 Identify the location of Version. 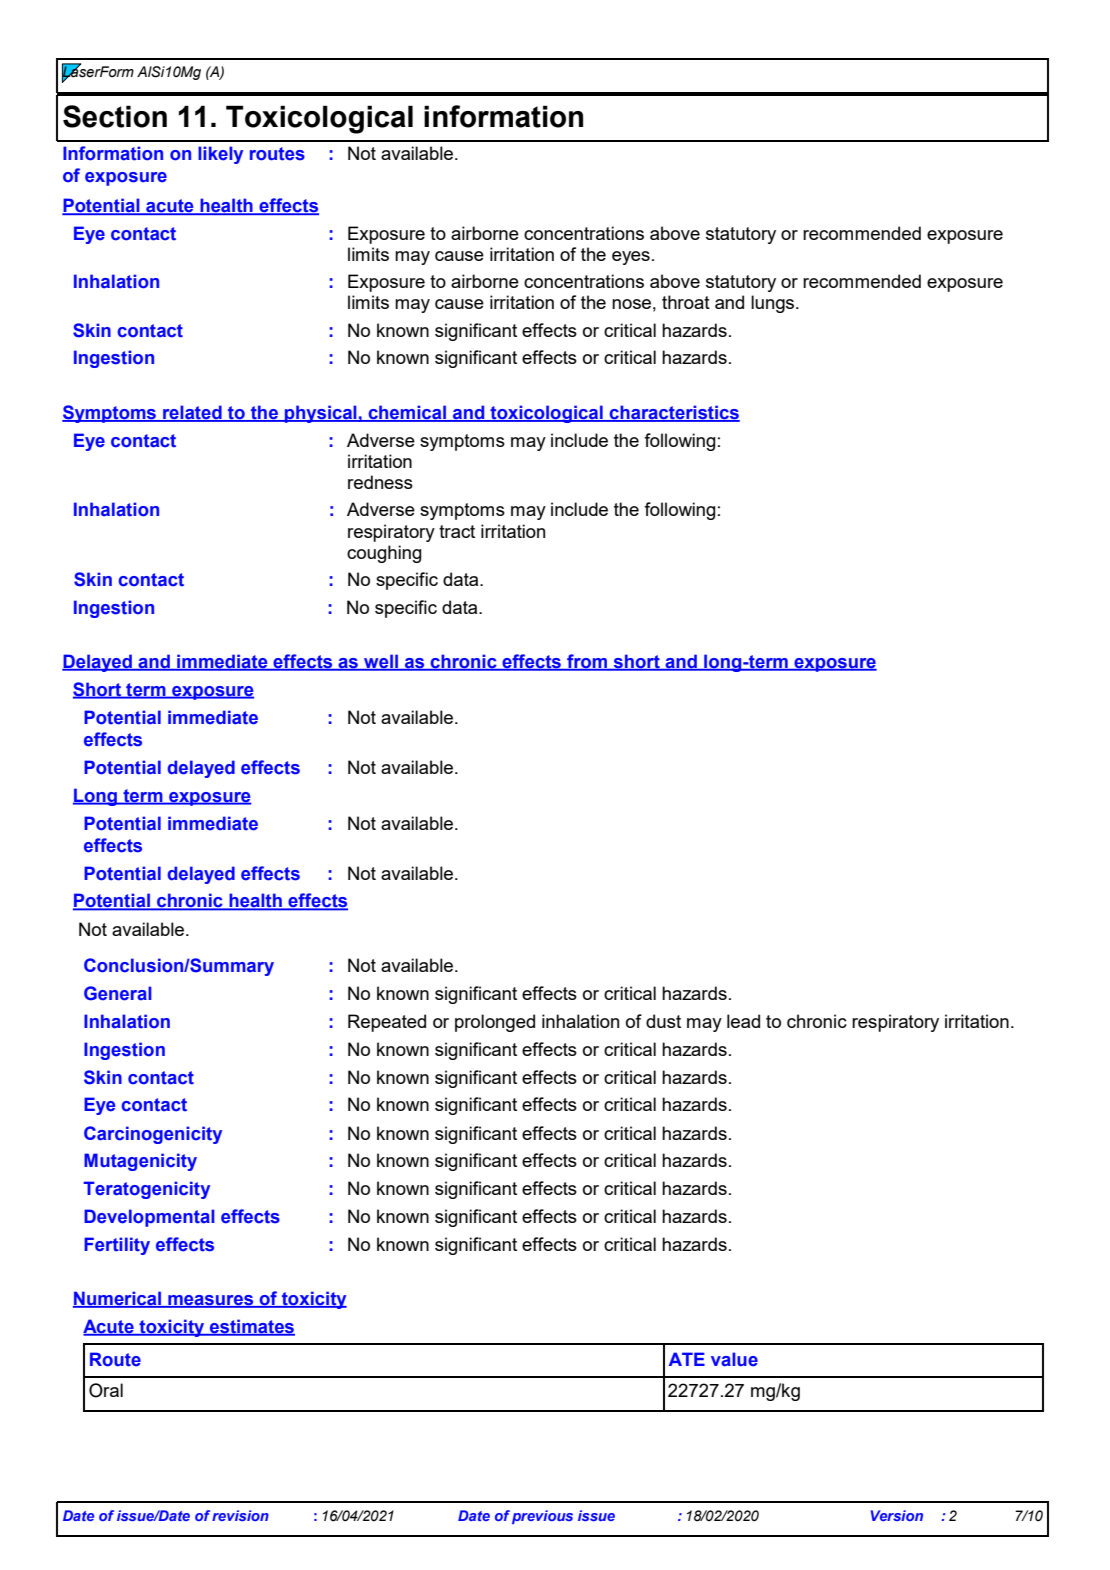
(897, 1515).
